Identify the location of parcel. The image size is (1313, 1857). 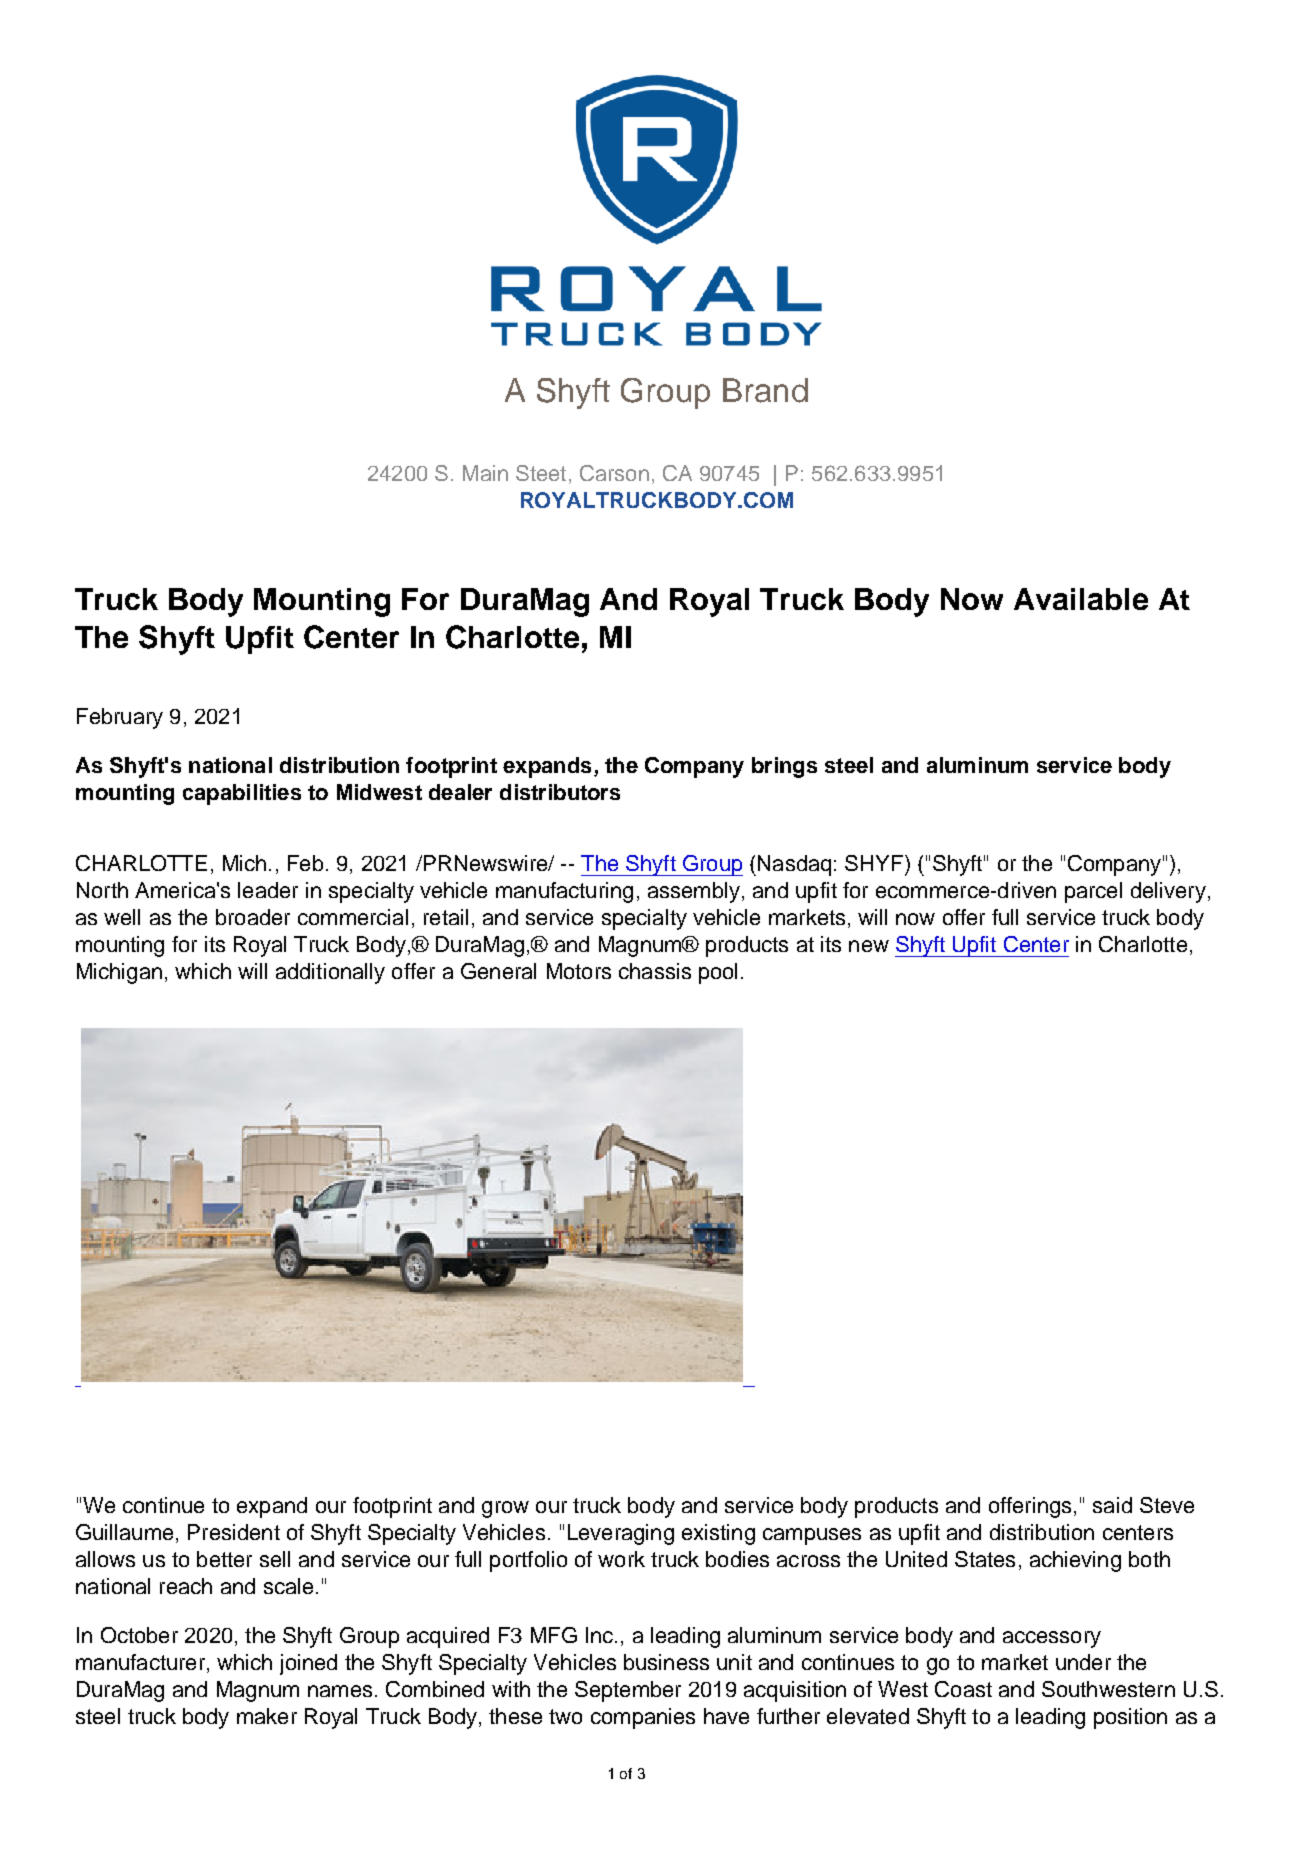
(1093, 892).
